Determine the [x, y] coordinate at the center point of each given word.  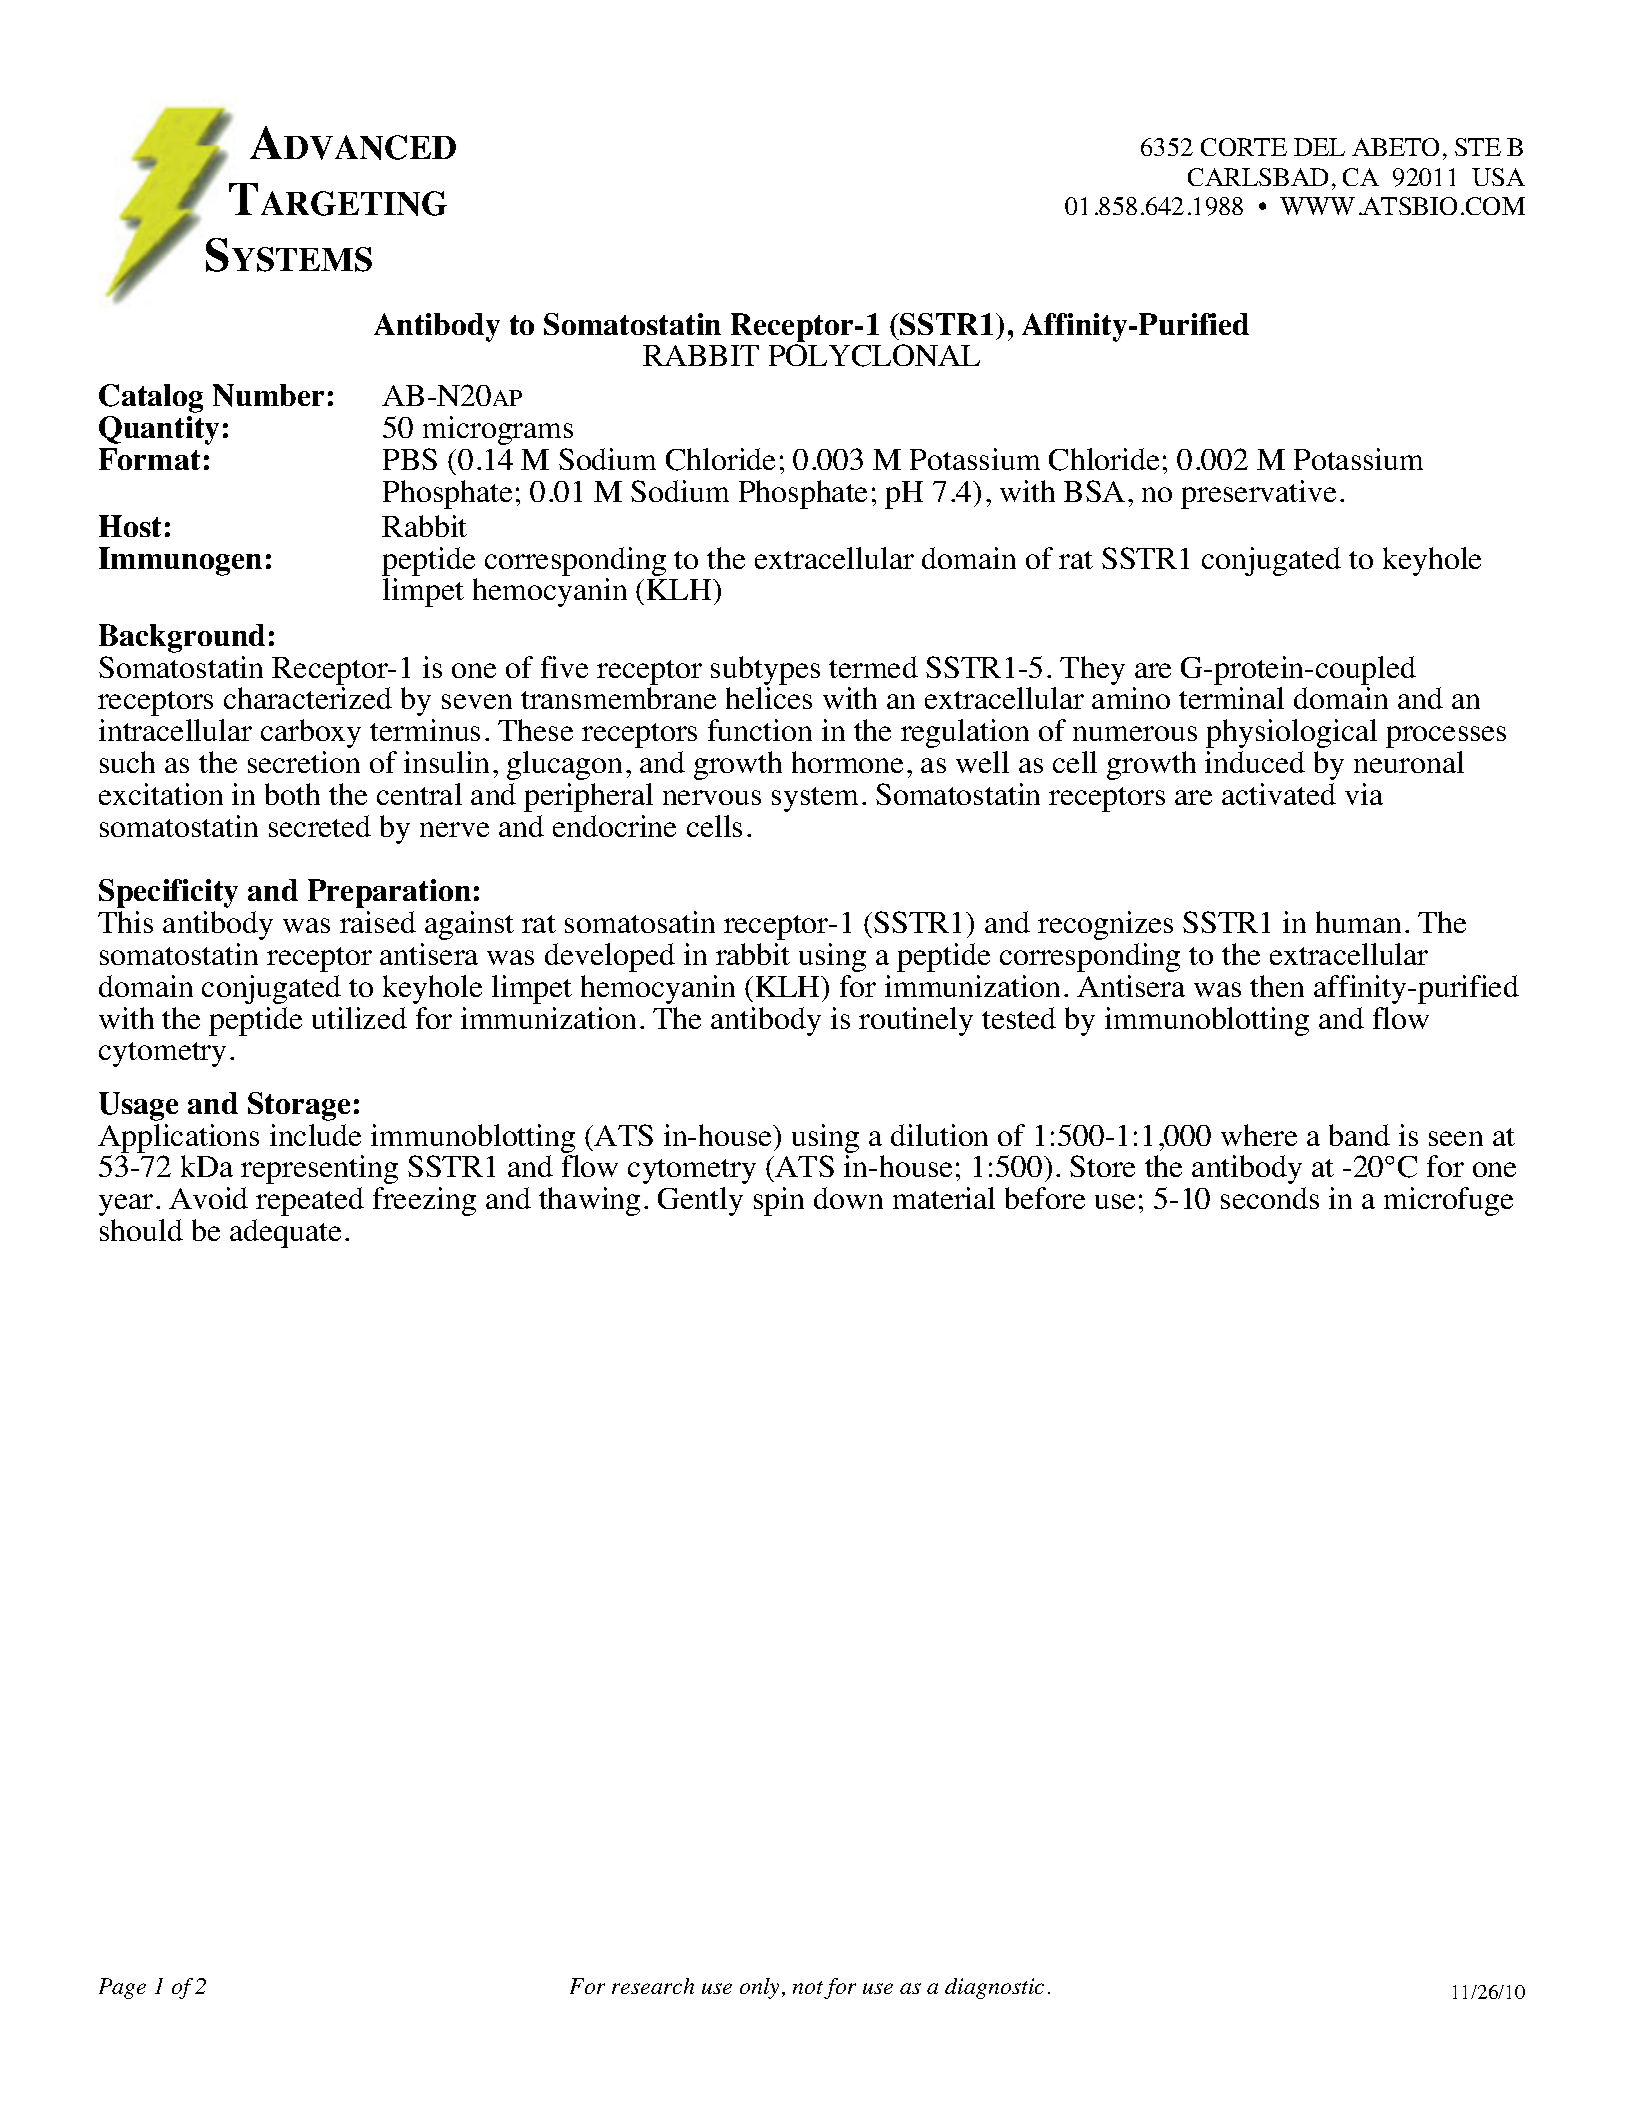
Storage [299, 1106]
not [808, 1987]
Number [268, 395]
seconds [1270, 1198]
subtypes [765, 670]
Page [122, 1988]
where [1259, 1135]
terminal [1231, 698]
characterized [308, 698]
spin [779, 1201]
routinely [916, 1021]
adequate [285, 1233]
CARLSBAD [1258, 177]
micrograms [498, 430]
